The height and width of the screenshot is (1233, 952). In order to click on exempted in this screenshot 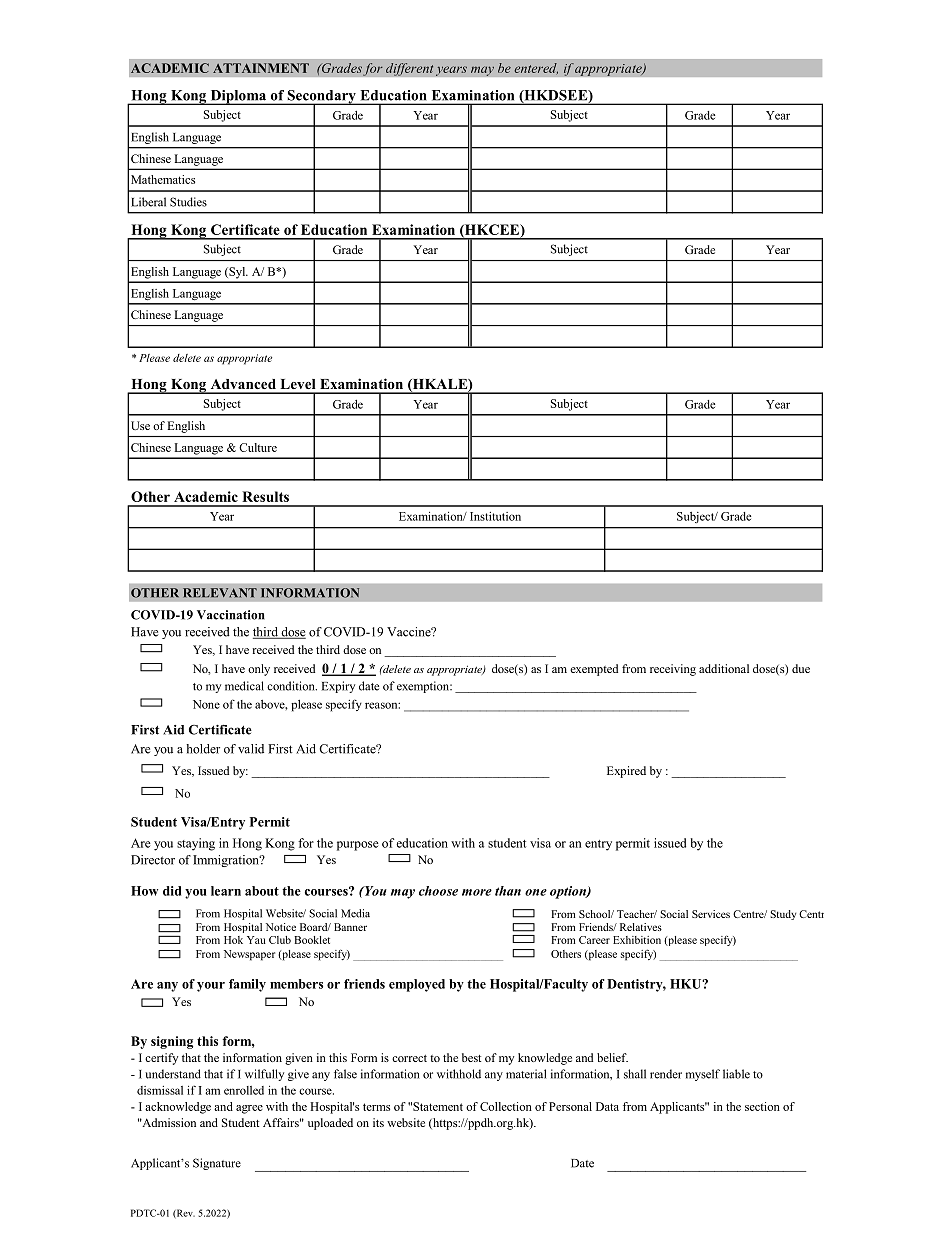, I will do `click(594, 670)`.
